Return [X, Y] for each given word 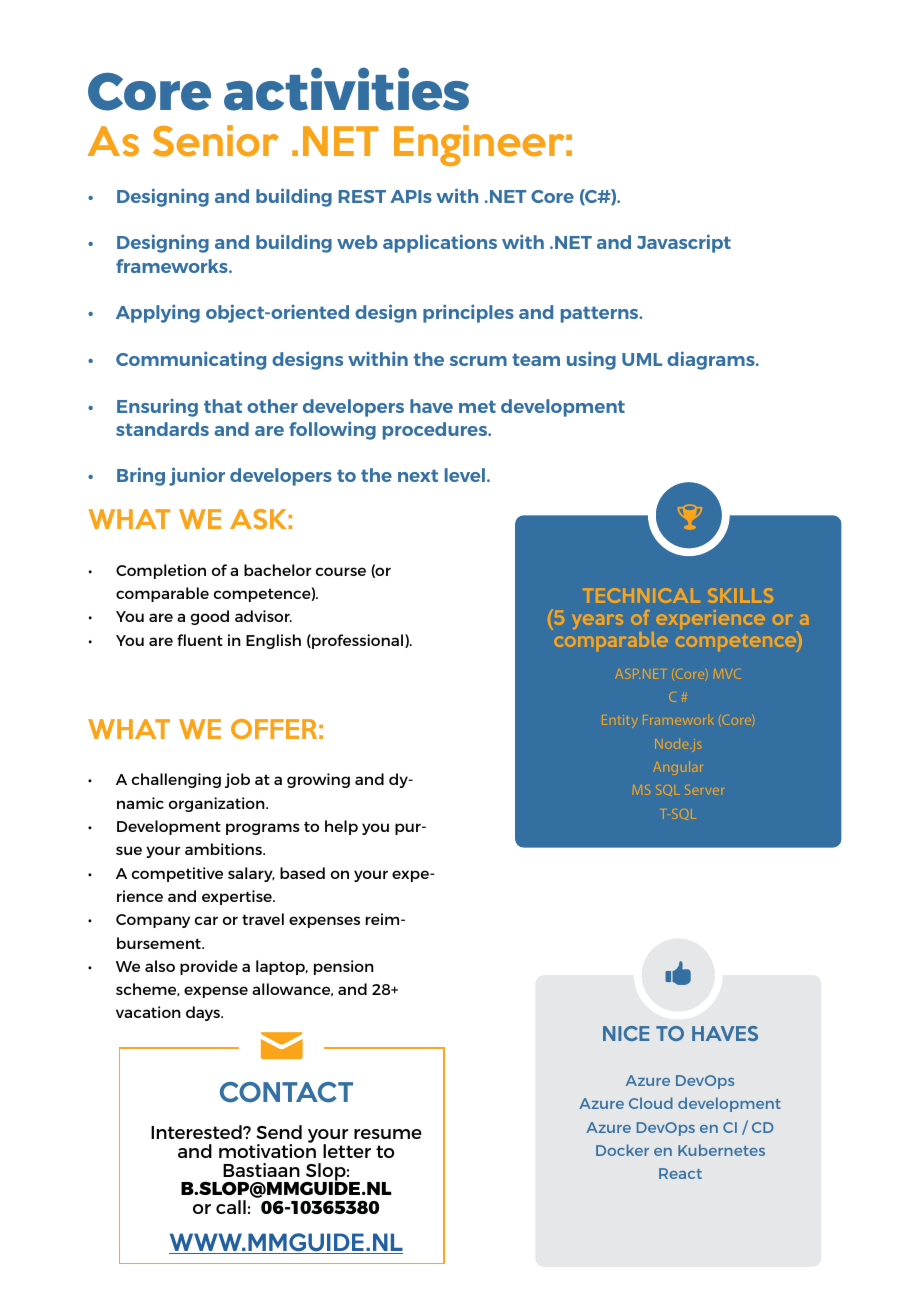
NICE [626, 1033]
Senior [216, 141]
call [231, 1207]
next [418, 475]
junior [197, 476]
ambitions [224, 849]
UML [642, 359]
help [341, 827]
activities [346, 89]
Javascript [684, 243]
